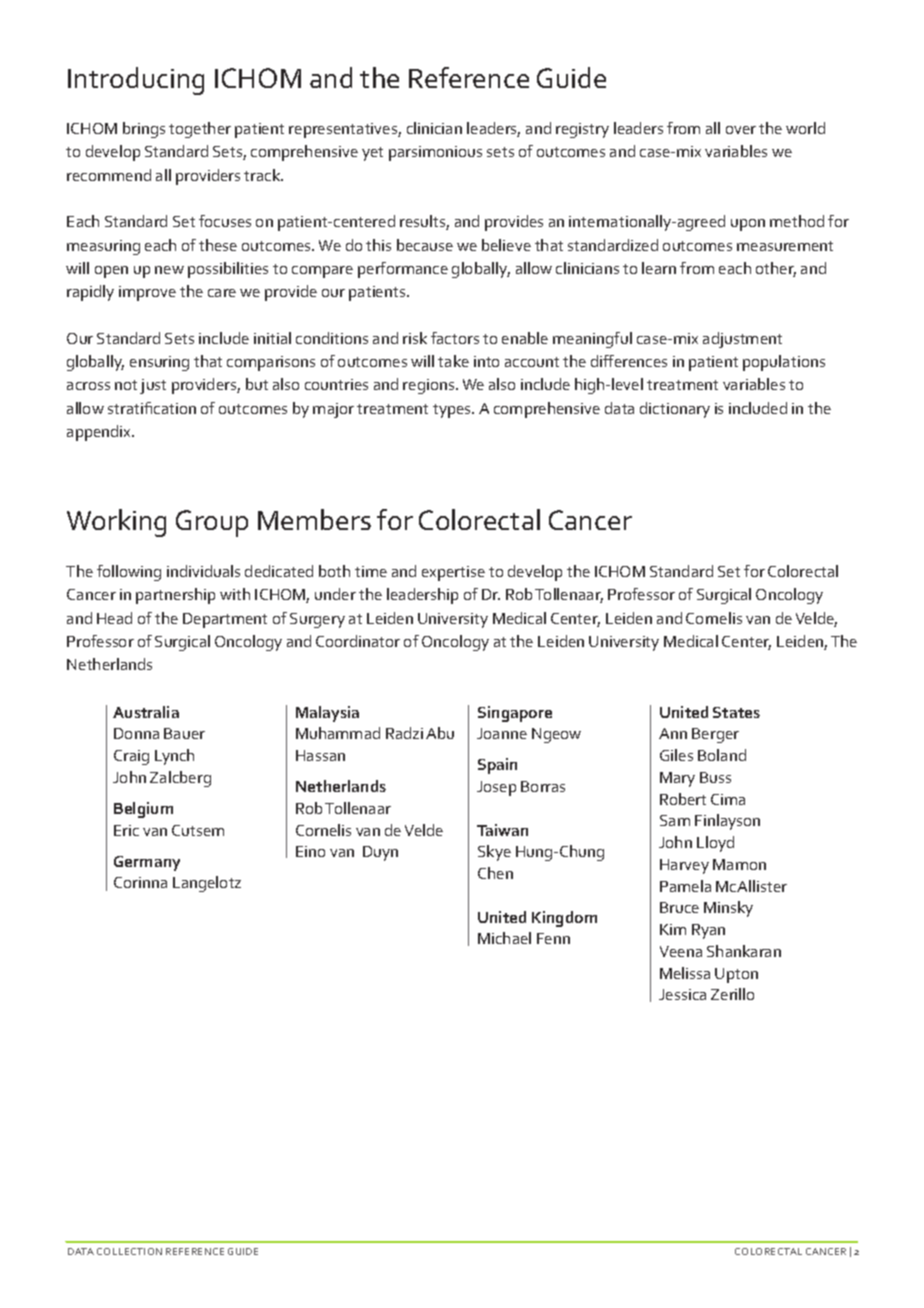 This screenshot has width=924, height=1308. I want to click on Buss, so click(715, 777).
